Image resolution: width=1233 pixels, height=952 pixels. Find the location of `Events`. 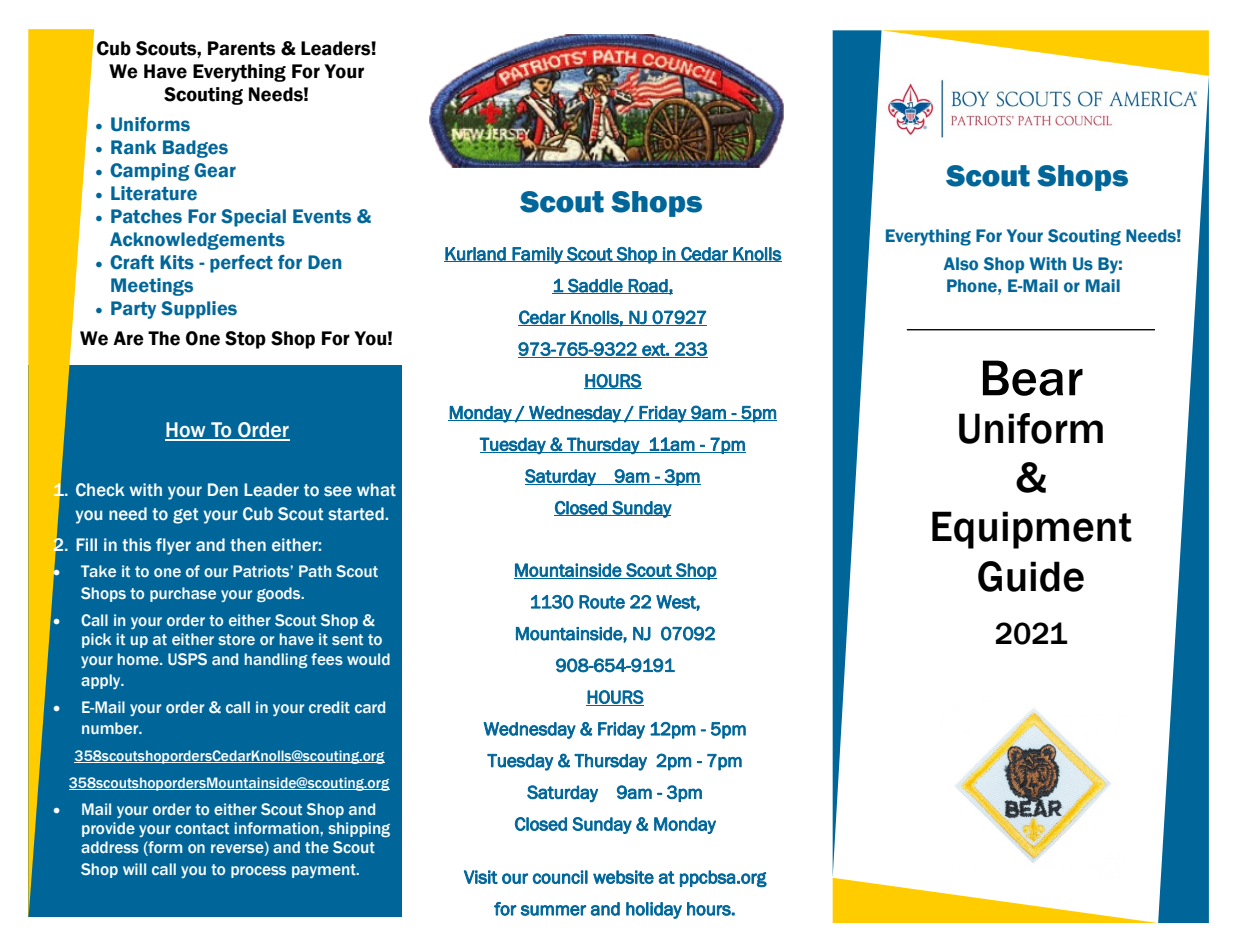

Events is located at coordinates (322, 216).
